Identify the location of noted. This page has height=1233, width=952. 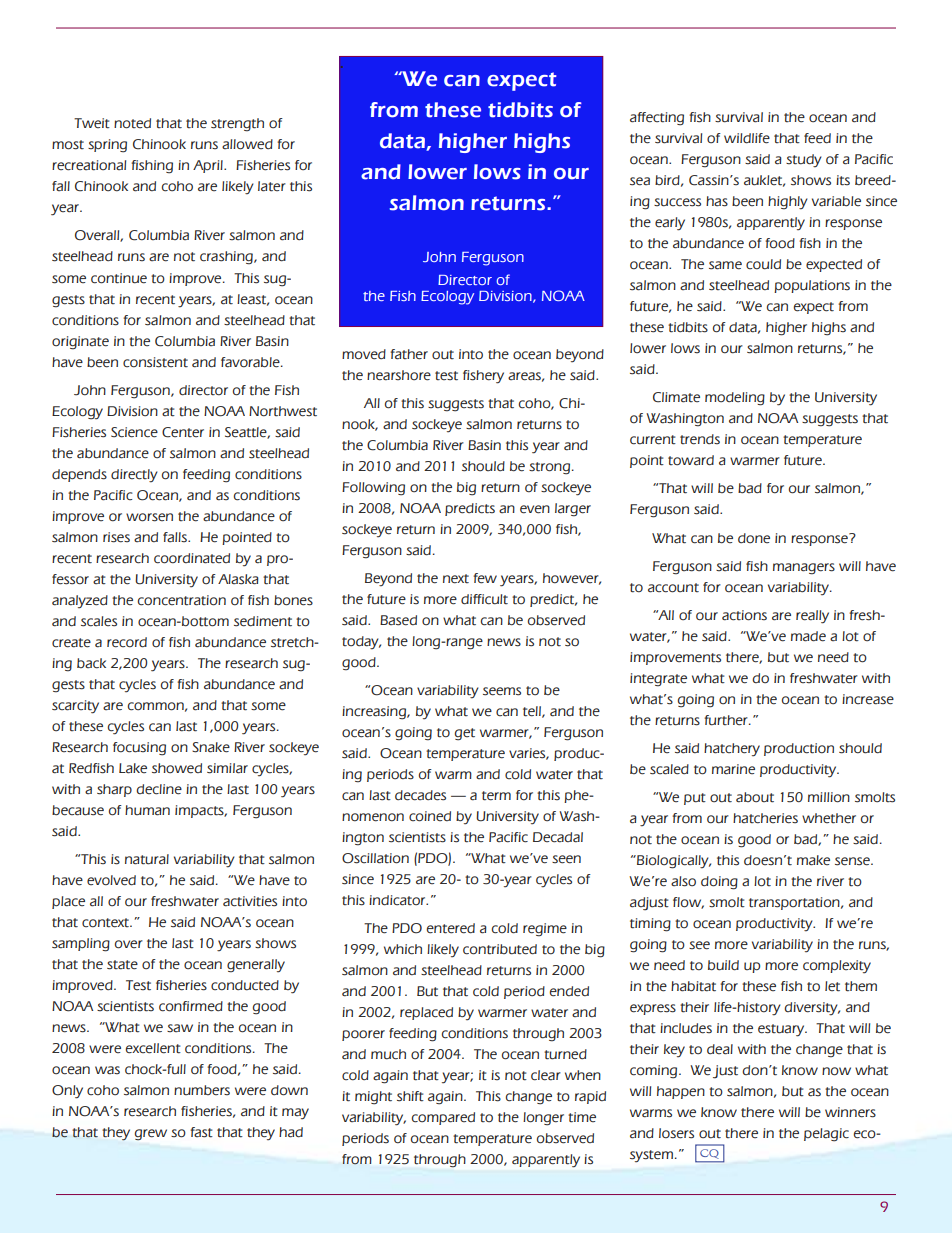
(132, 123).
